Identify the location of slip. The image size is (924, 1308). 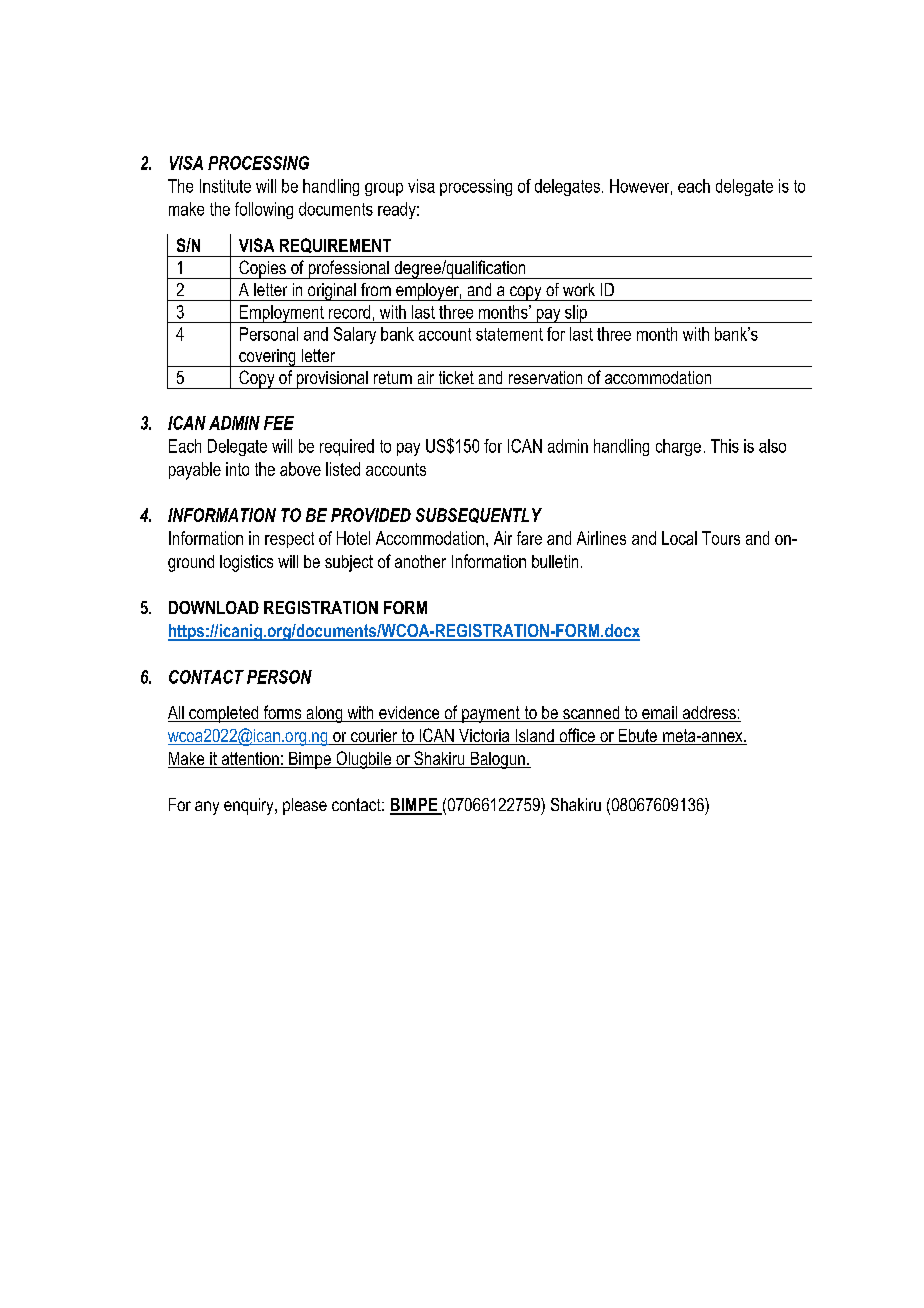
(576, 314).
